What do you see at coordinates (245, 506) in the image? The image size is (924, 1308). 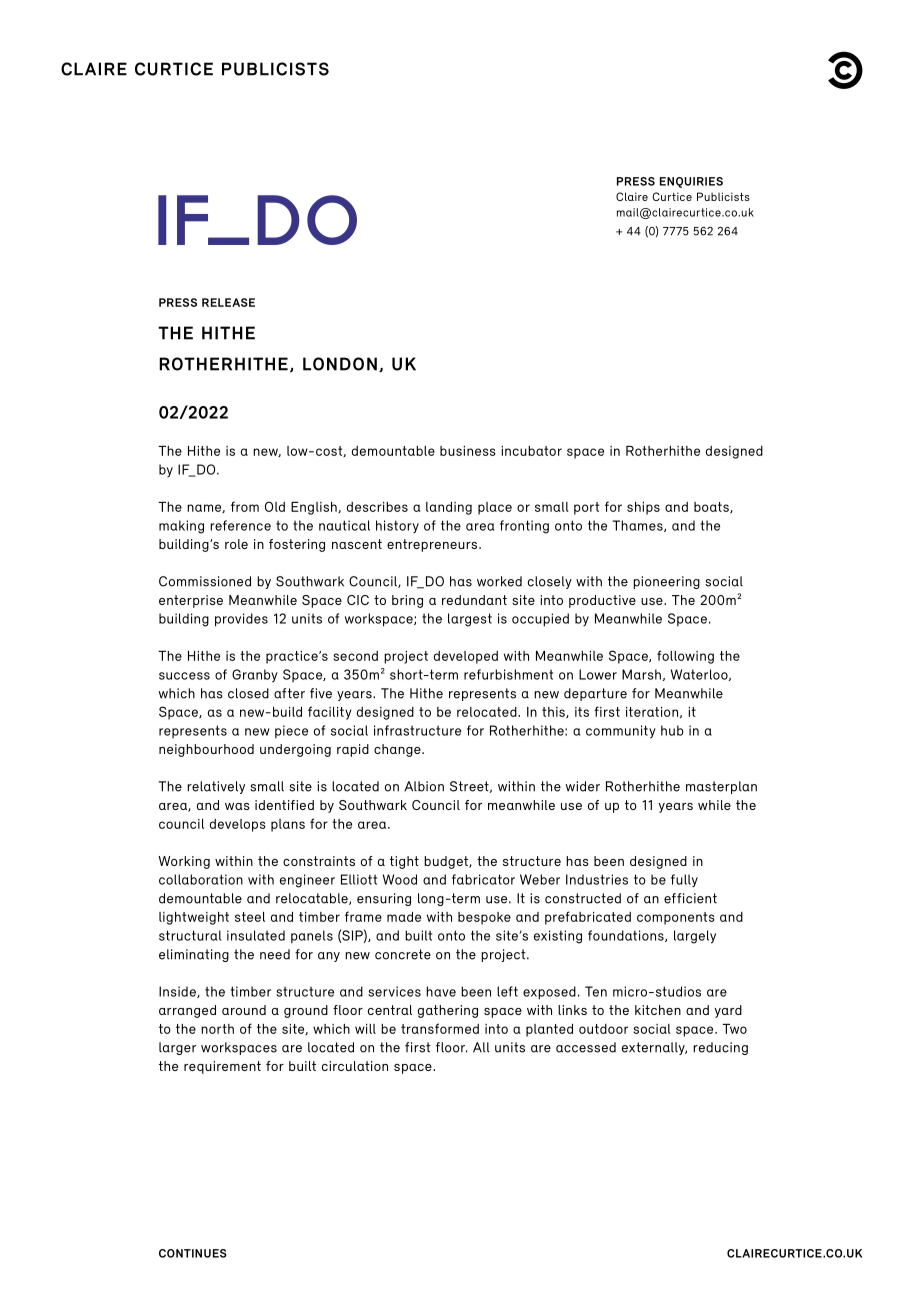 I see `from` at bounding box center [245, 506].
